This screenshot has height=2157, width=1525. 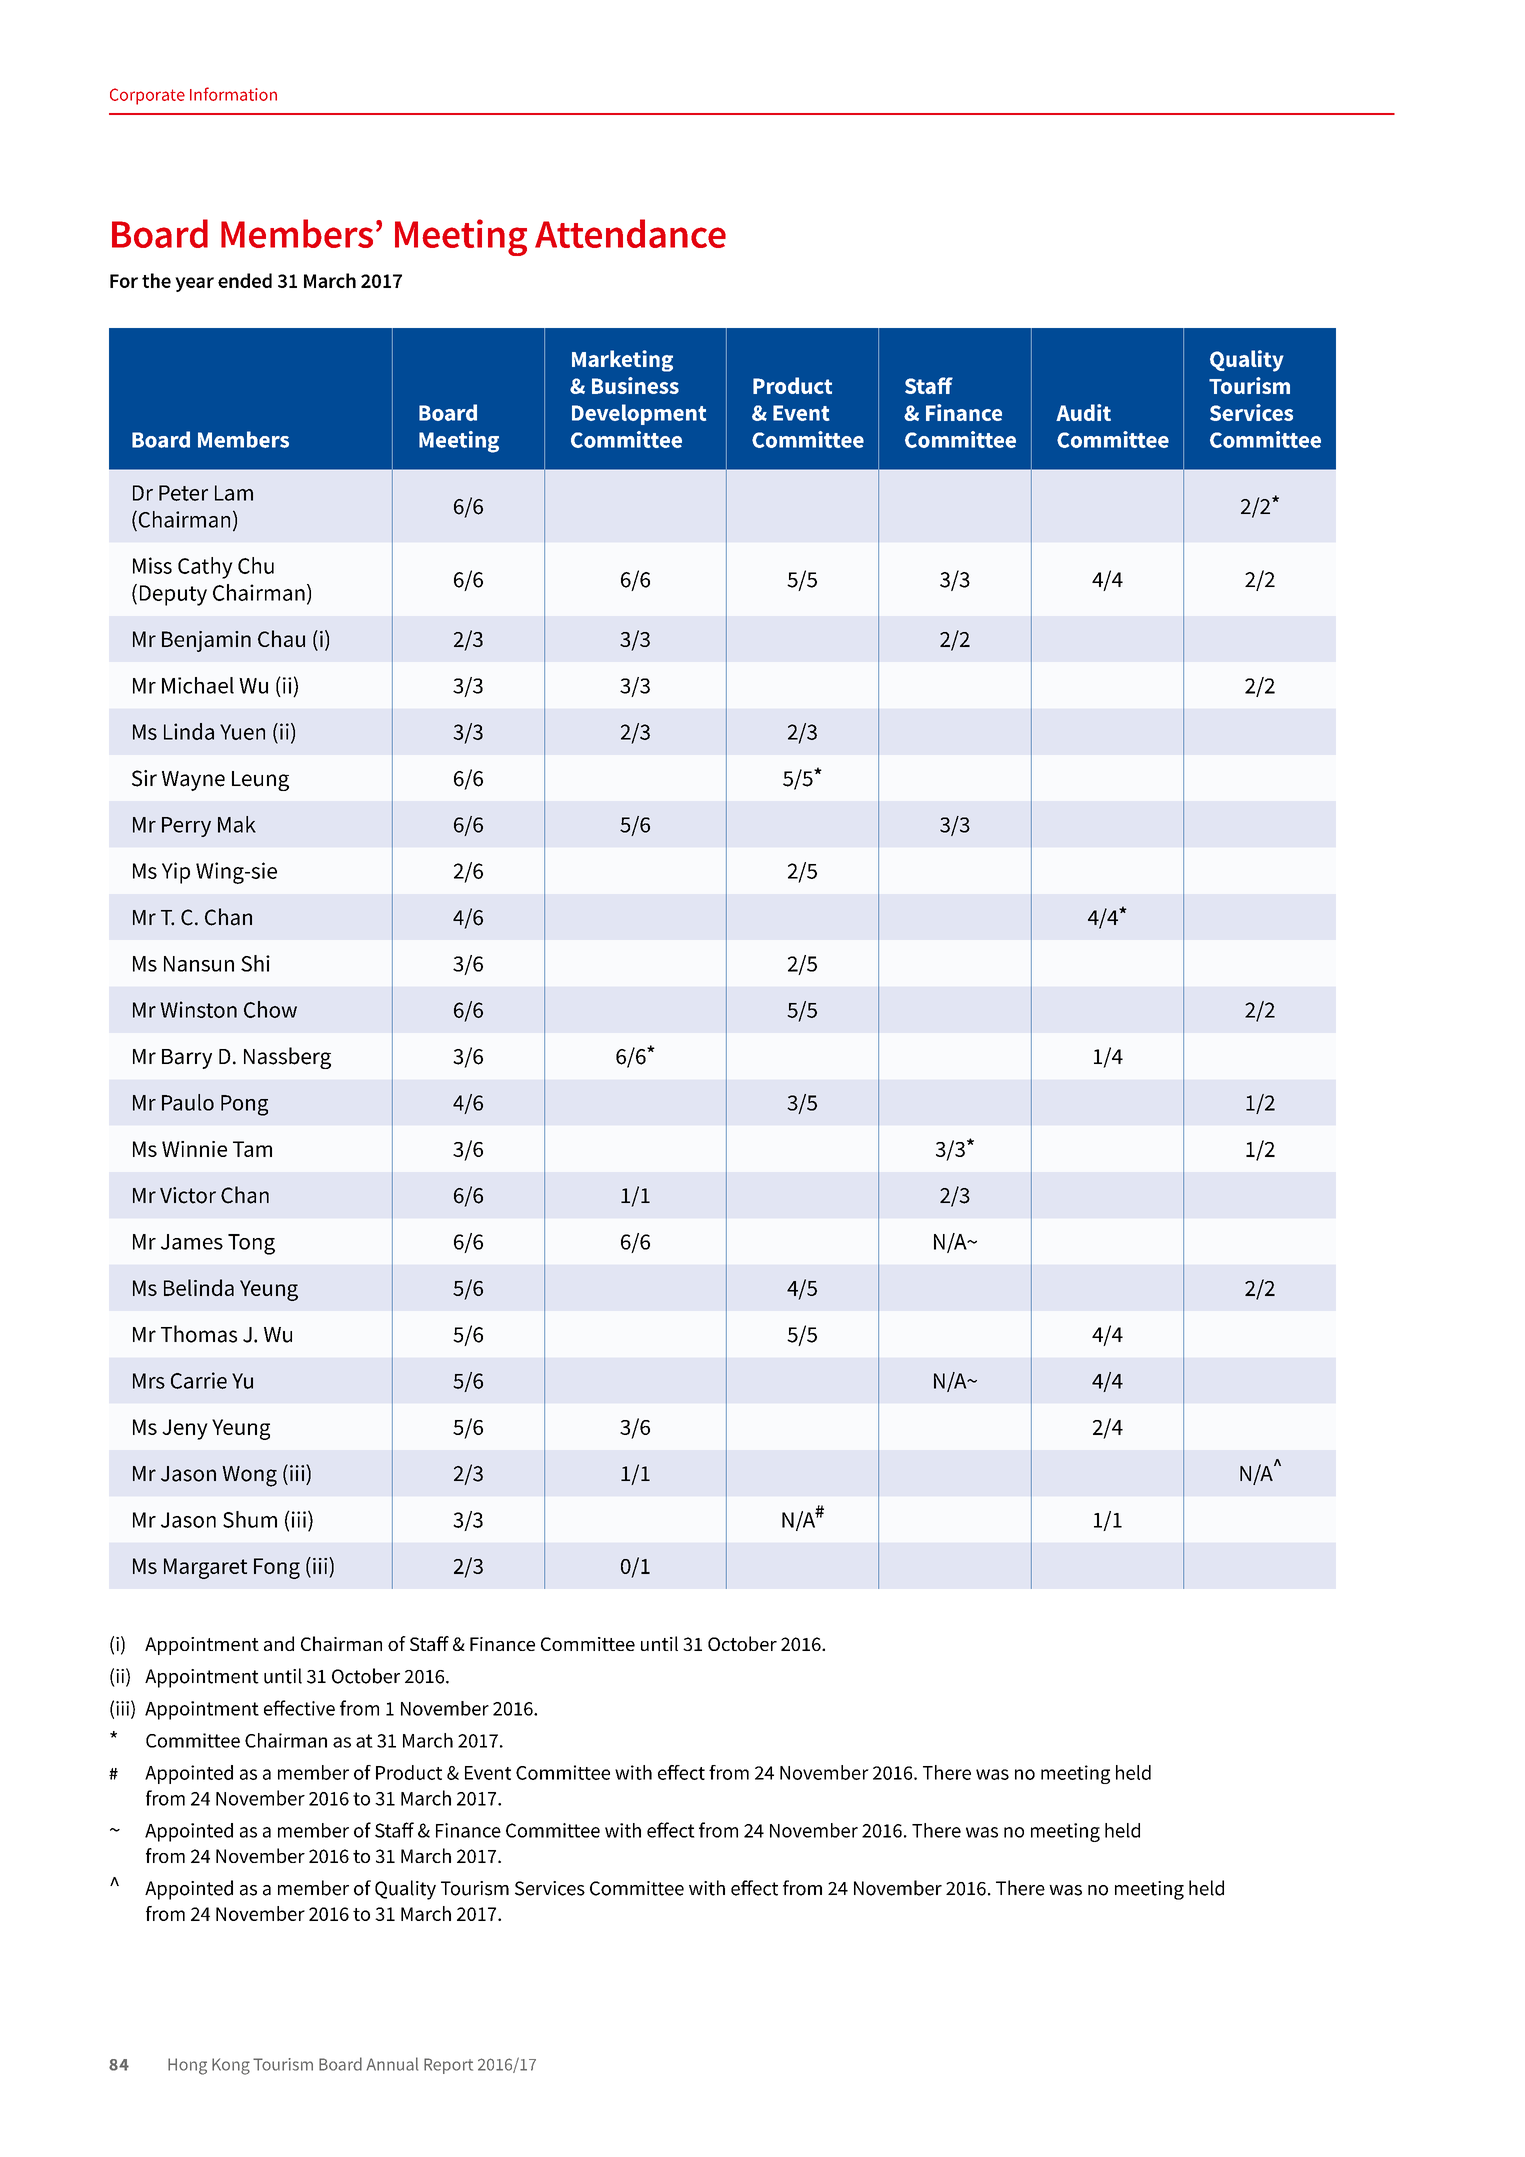 What do you see at coordinates (639, 414) in the screenshot?
I see `Development` at bounding box center [639, 414].
